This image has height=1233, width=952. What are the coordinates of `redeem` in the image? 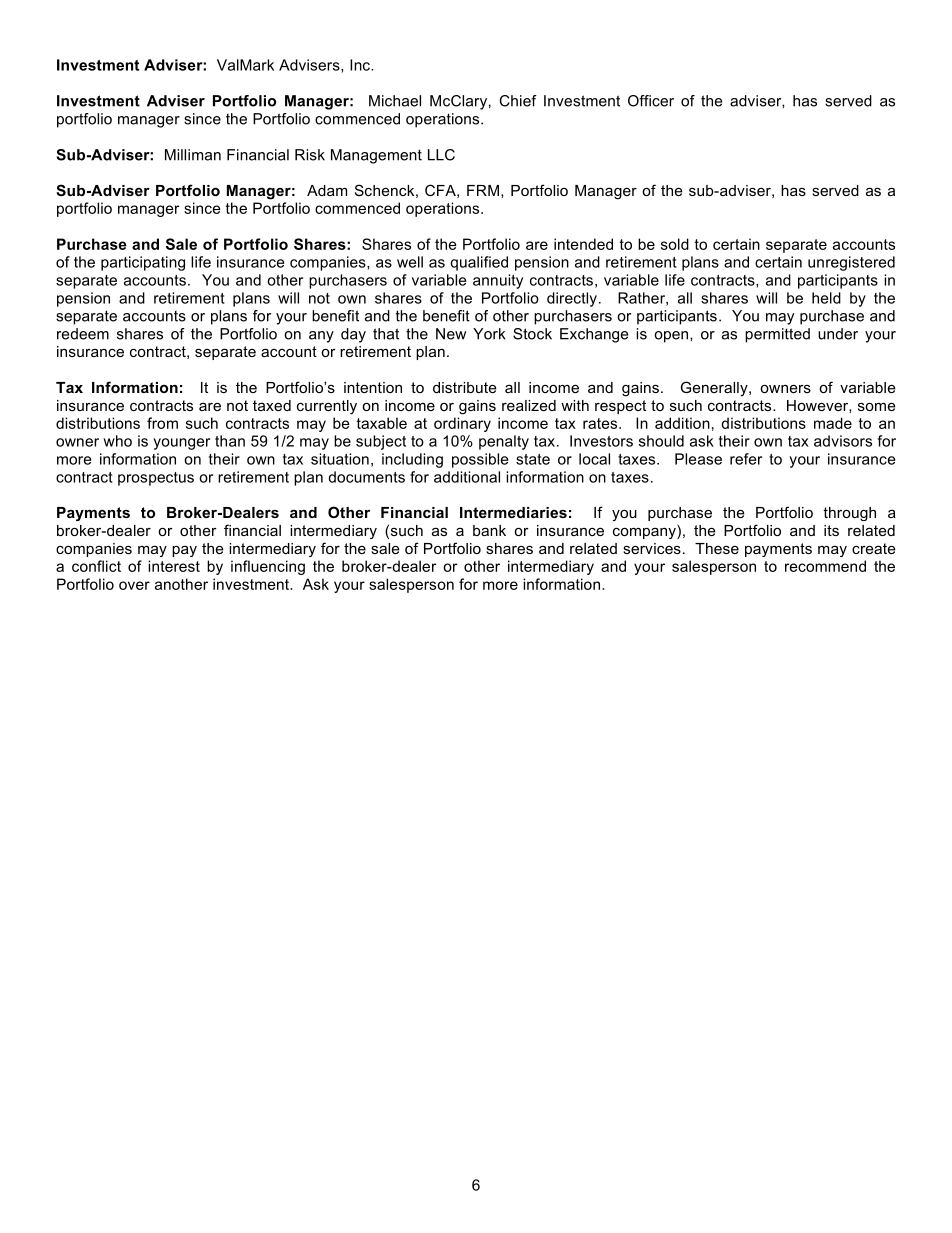 It's located at (83, 334).
